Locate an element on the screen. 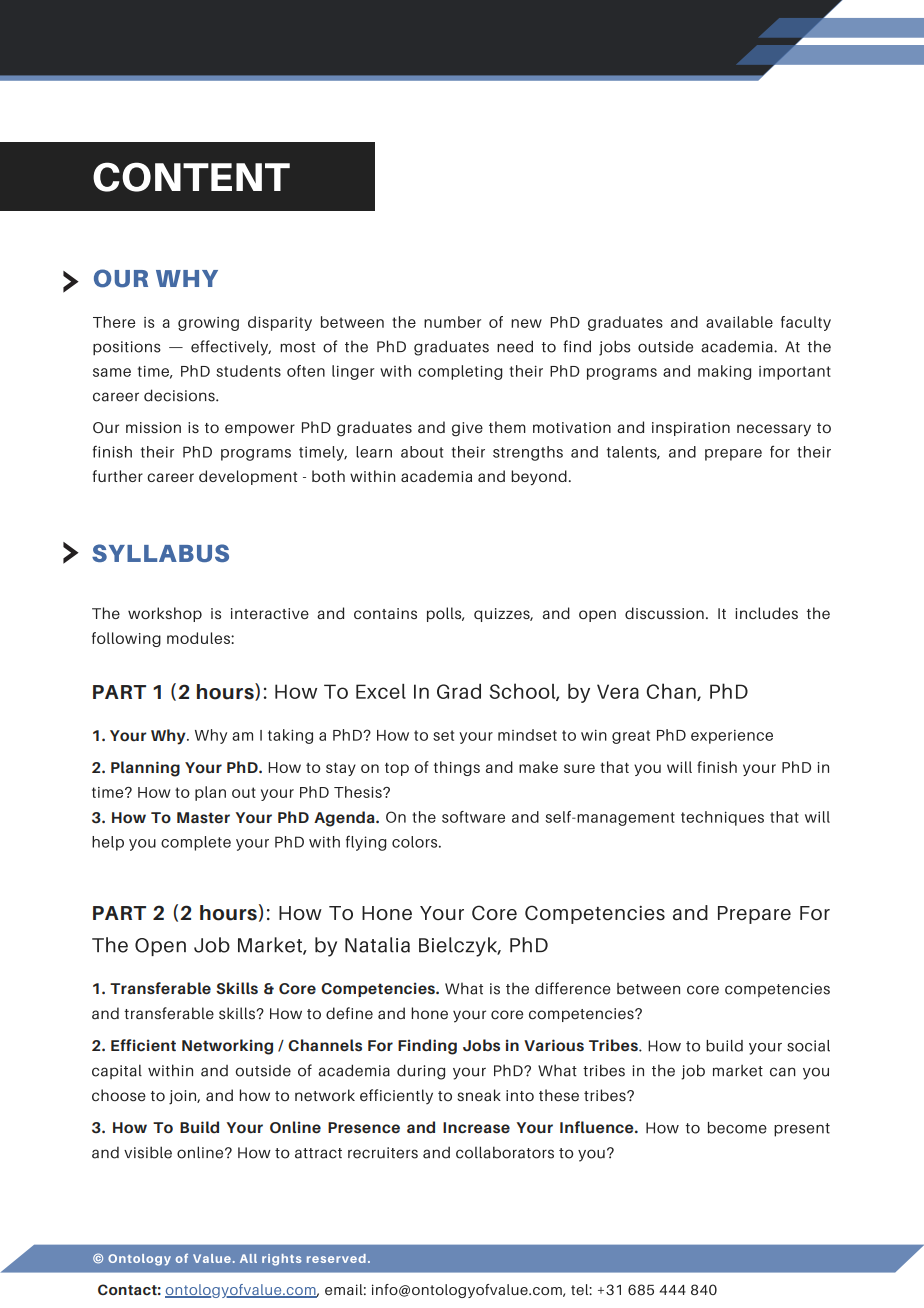  things is located at coordinates (457, 768).
